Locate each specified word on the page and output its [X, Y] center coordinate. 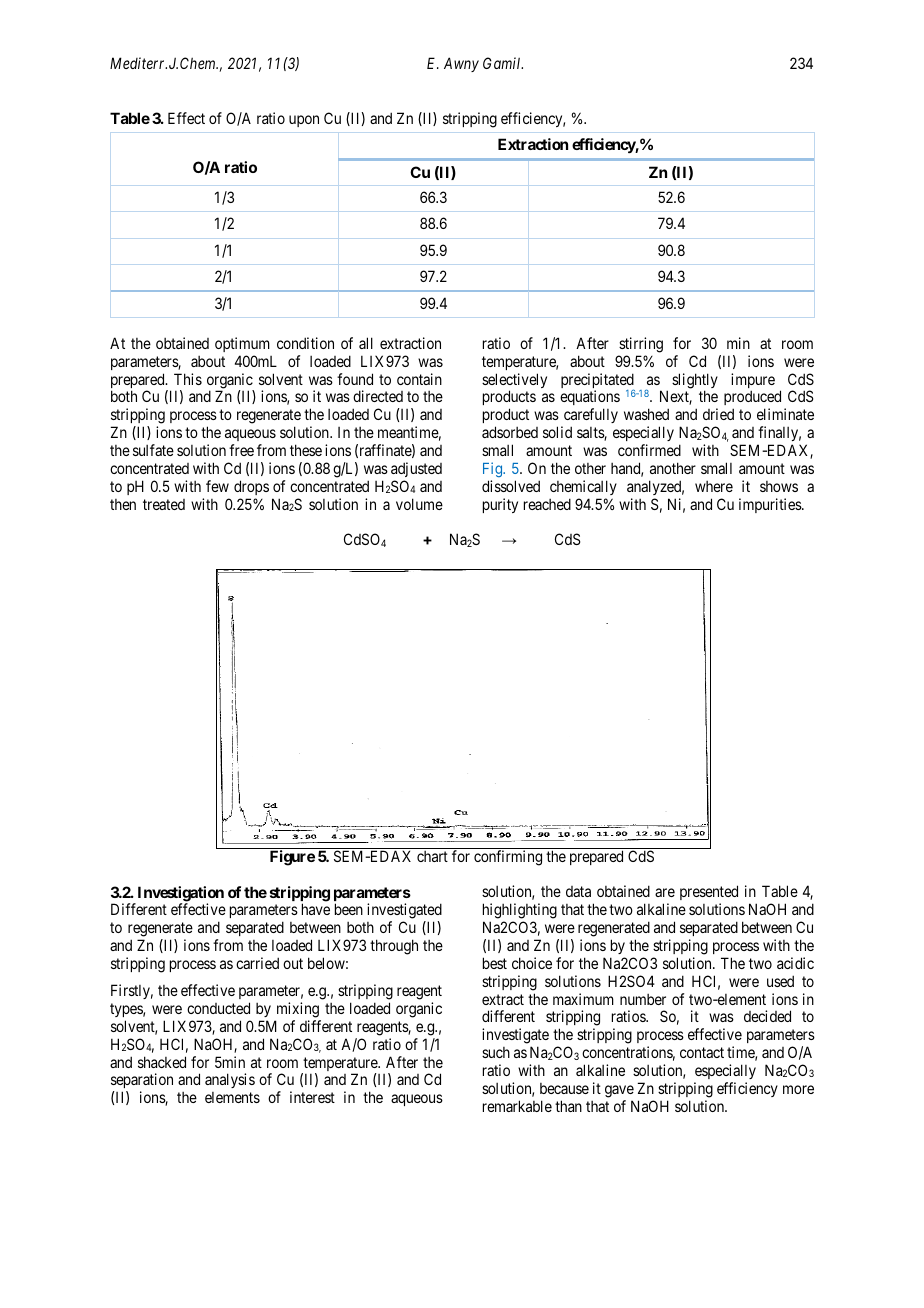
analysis [230, 1080]
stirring [641, 345]
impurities [771, 505]
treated [164, 504]
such [496, 1052]
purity [500, 505]
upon [304, 121]
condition [305, 343]
